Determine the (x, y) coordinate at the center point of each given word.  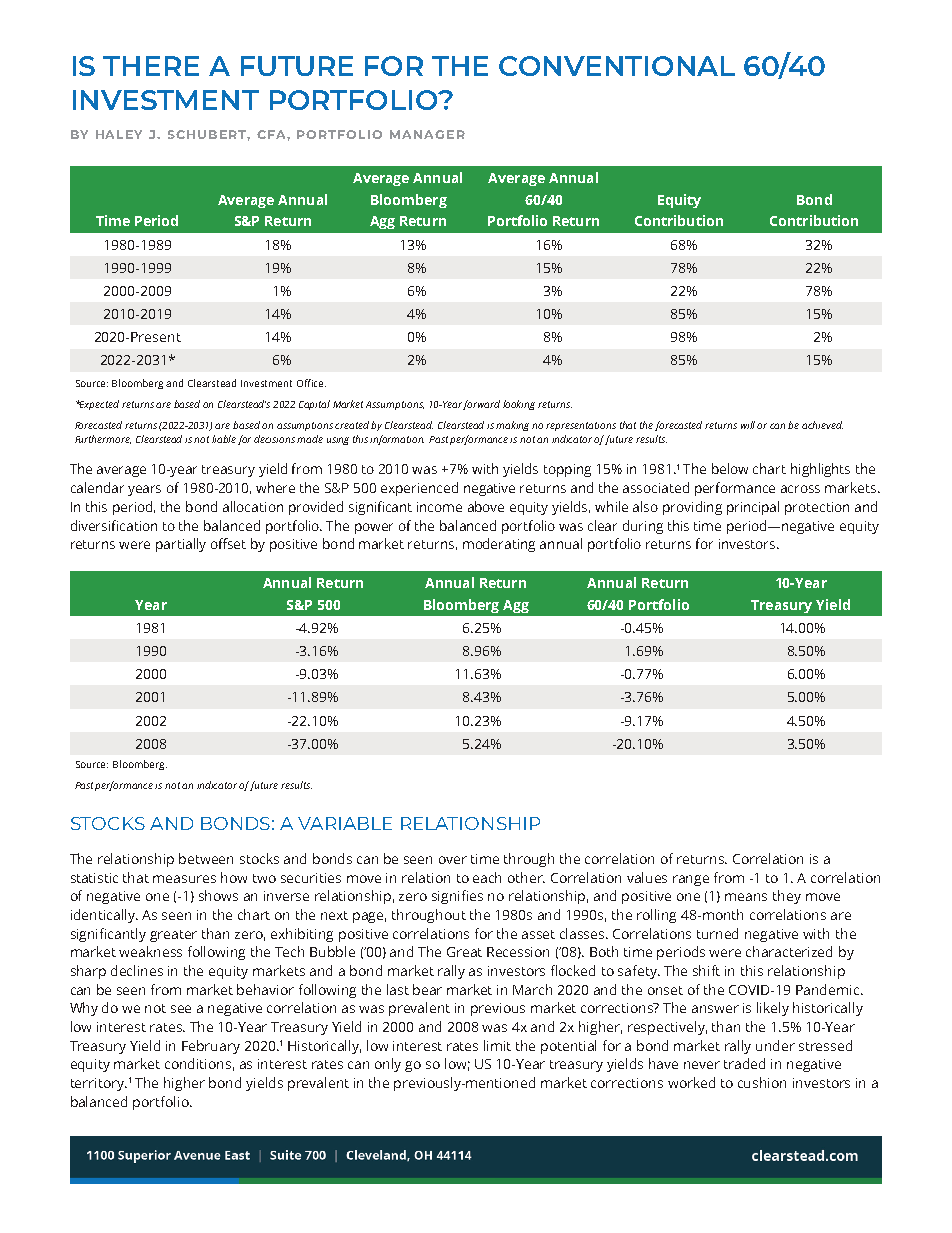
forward (481, 405)
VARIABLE (345, 823)
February (211, 1047)
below (730, 468)
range (691, 880)
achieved (822, 425)
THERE (151, 66)
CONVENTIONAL (617, 66)
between (206, 858)
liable (224, 439)
